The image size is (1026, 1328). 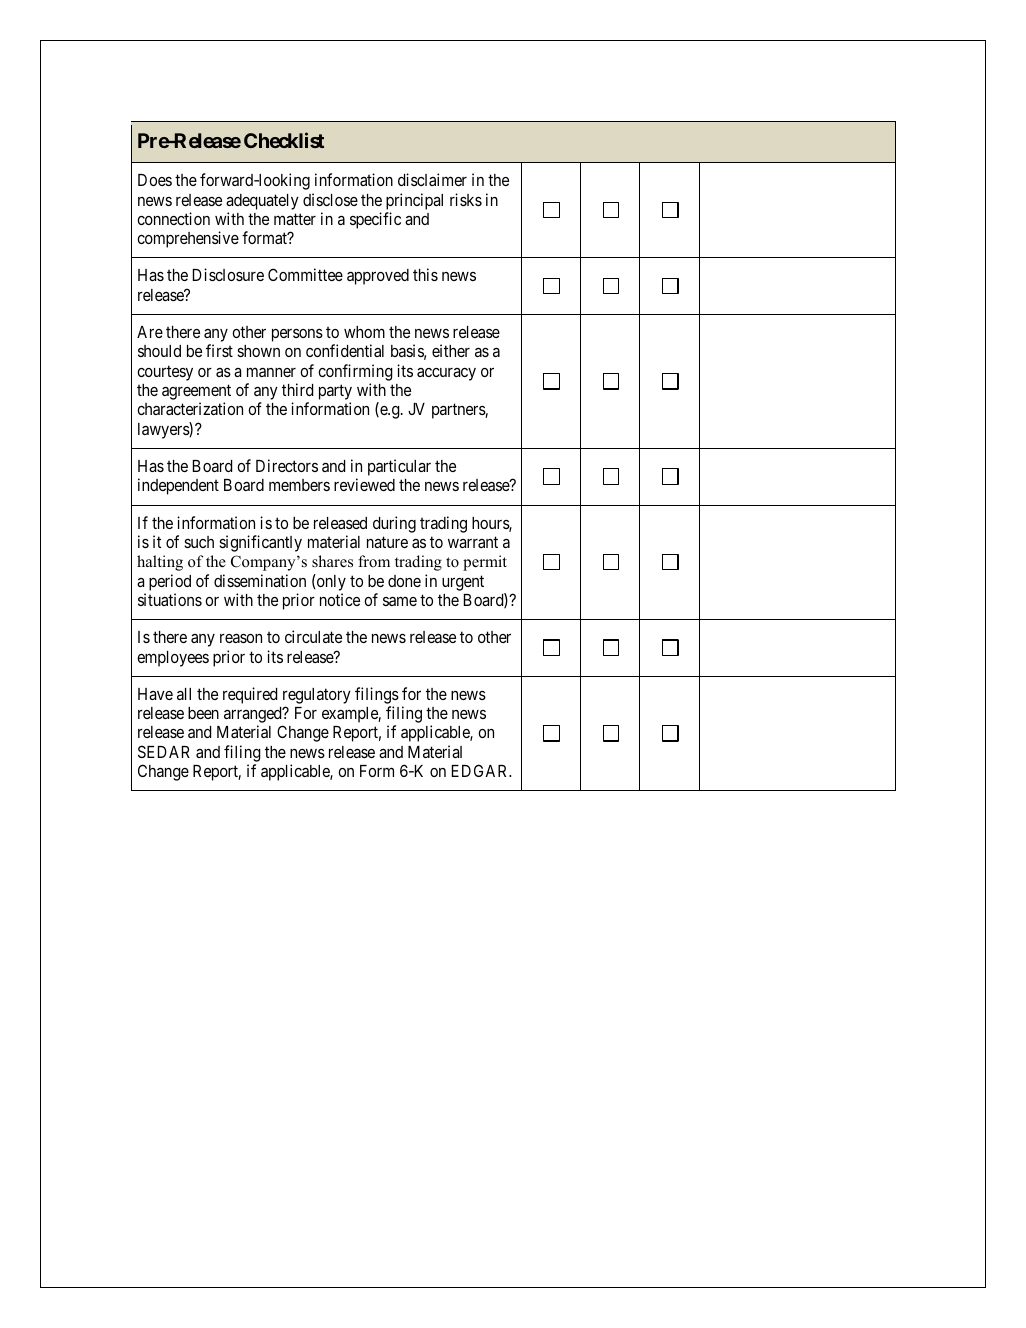 What do you see at coordinates (287, 465) in the page?
I see `Directors` at bounding box center [287, 465].
